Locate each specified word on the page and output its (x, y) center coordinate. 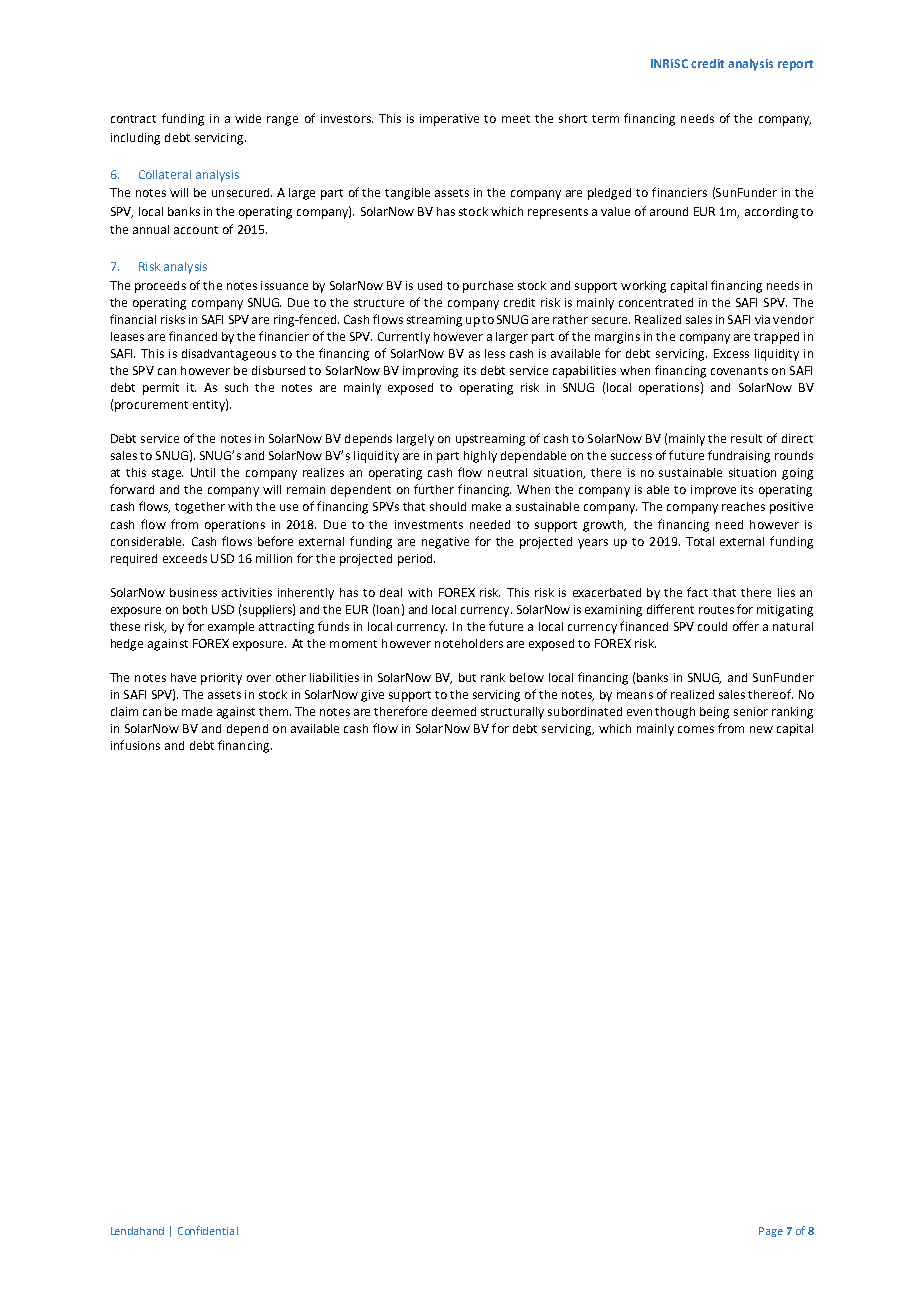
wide (248, 118)
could (712, 626)
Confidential (208, 1230)
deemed (454, 711)
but (467, 677)
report (795, 65)
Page (771, 1232)
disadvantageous (229, 355)
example (231, 628)
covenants (739, 371)
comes (696, 729)
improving (430, 372)
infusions (135, 745)
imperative (449, 120)
